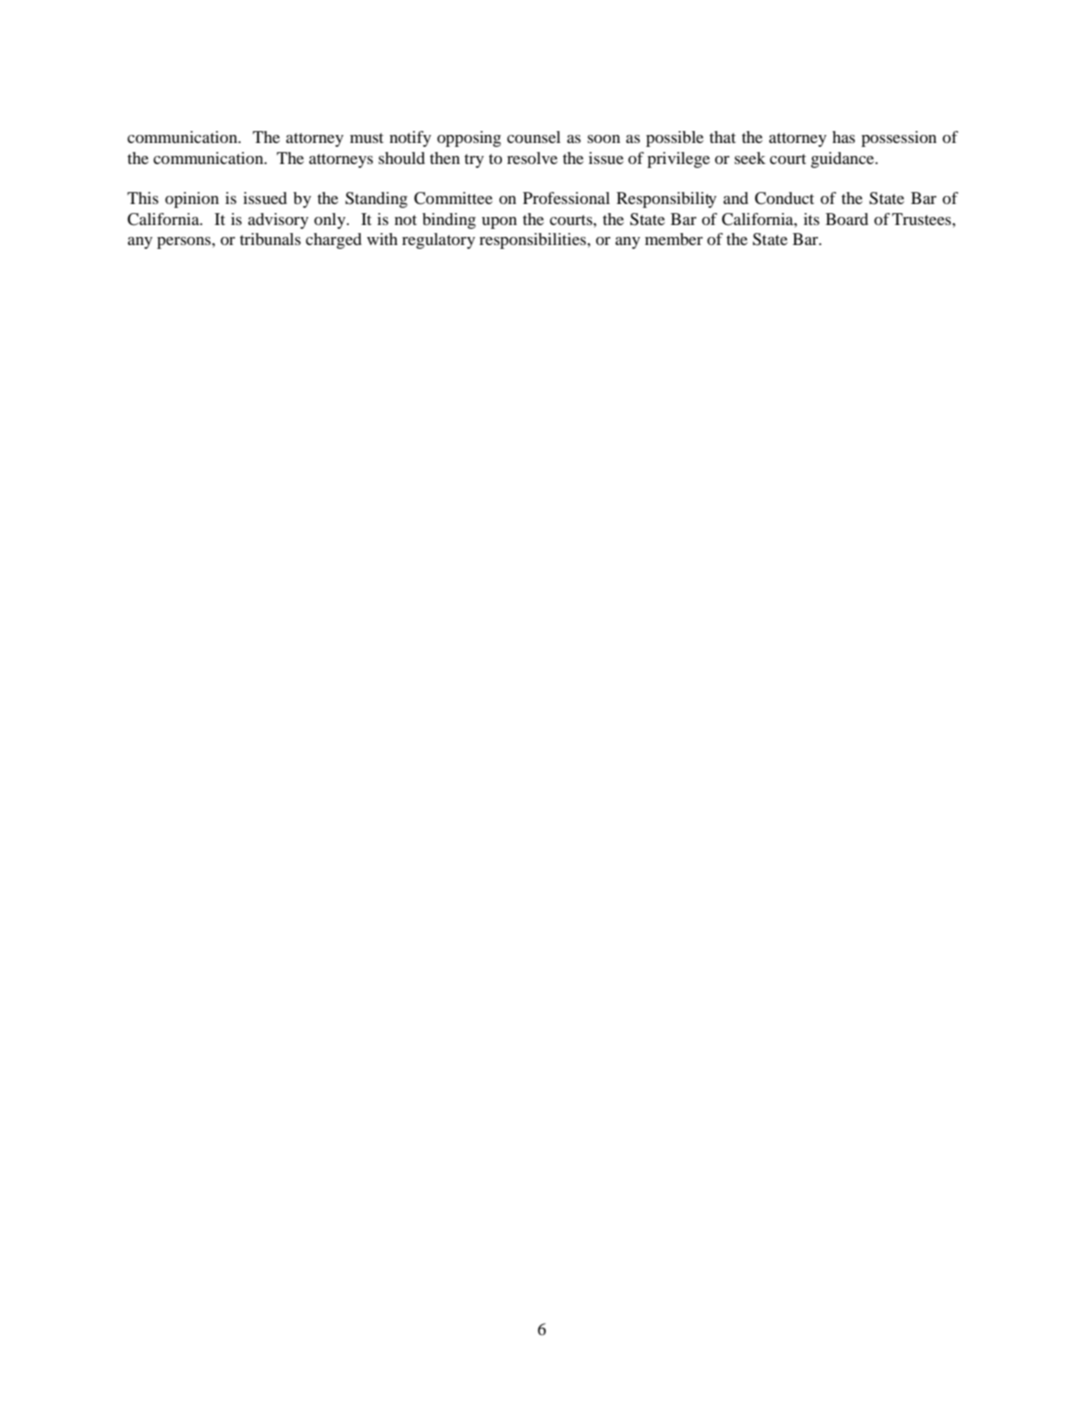  What do you see at coordinates (270, 239) in the screenshot?
I see `tribunals` at bounding box center [270, 239].
